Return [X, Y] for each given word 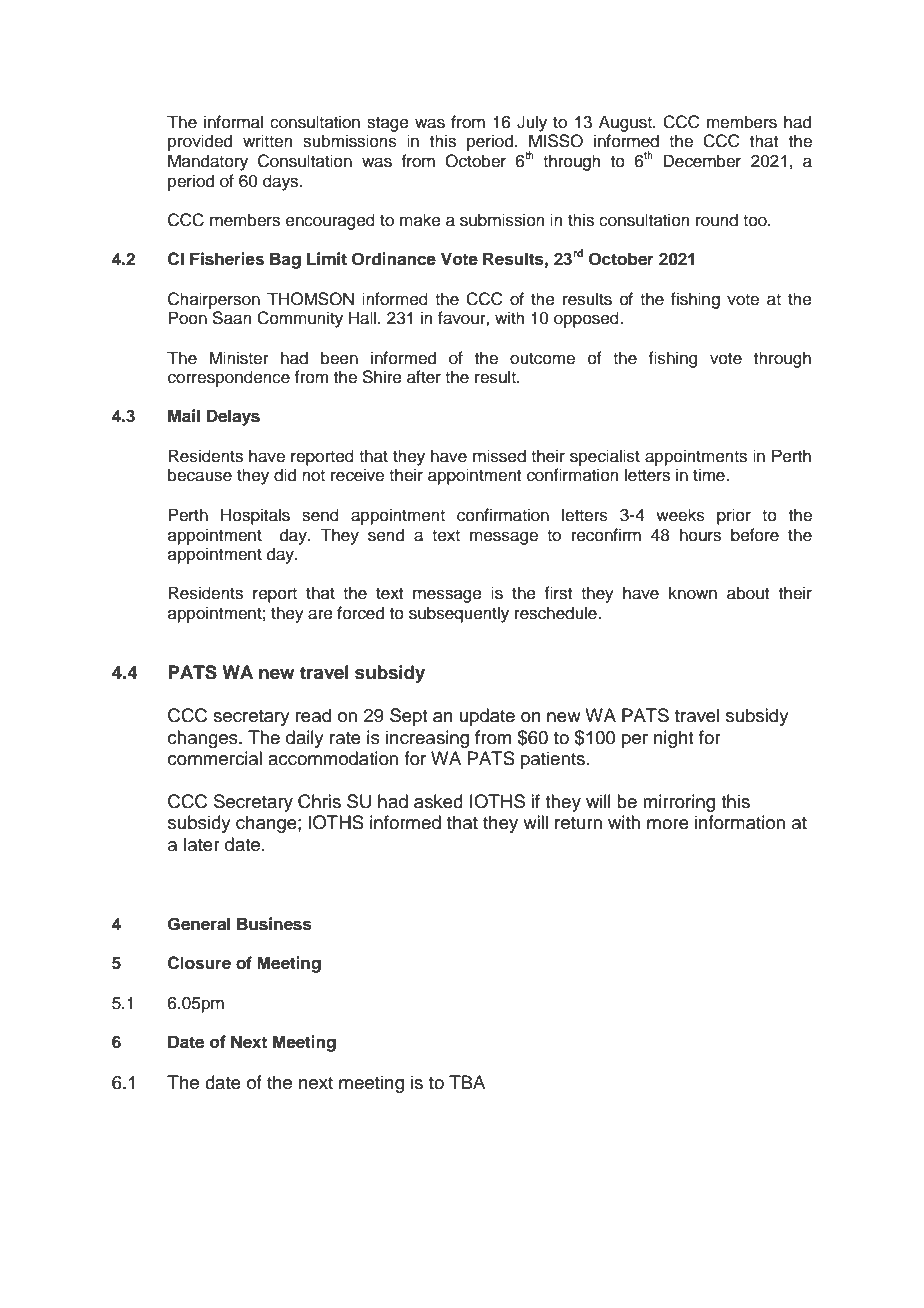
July [532, 123]
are [320, 614]
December [702, 161]
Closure [199, 963]
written [268, 141]
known [693, 593]
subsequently [459, 614]
